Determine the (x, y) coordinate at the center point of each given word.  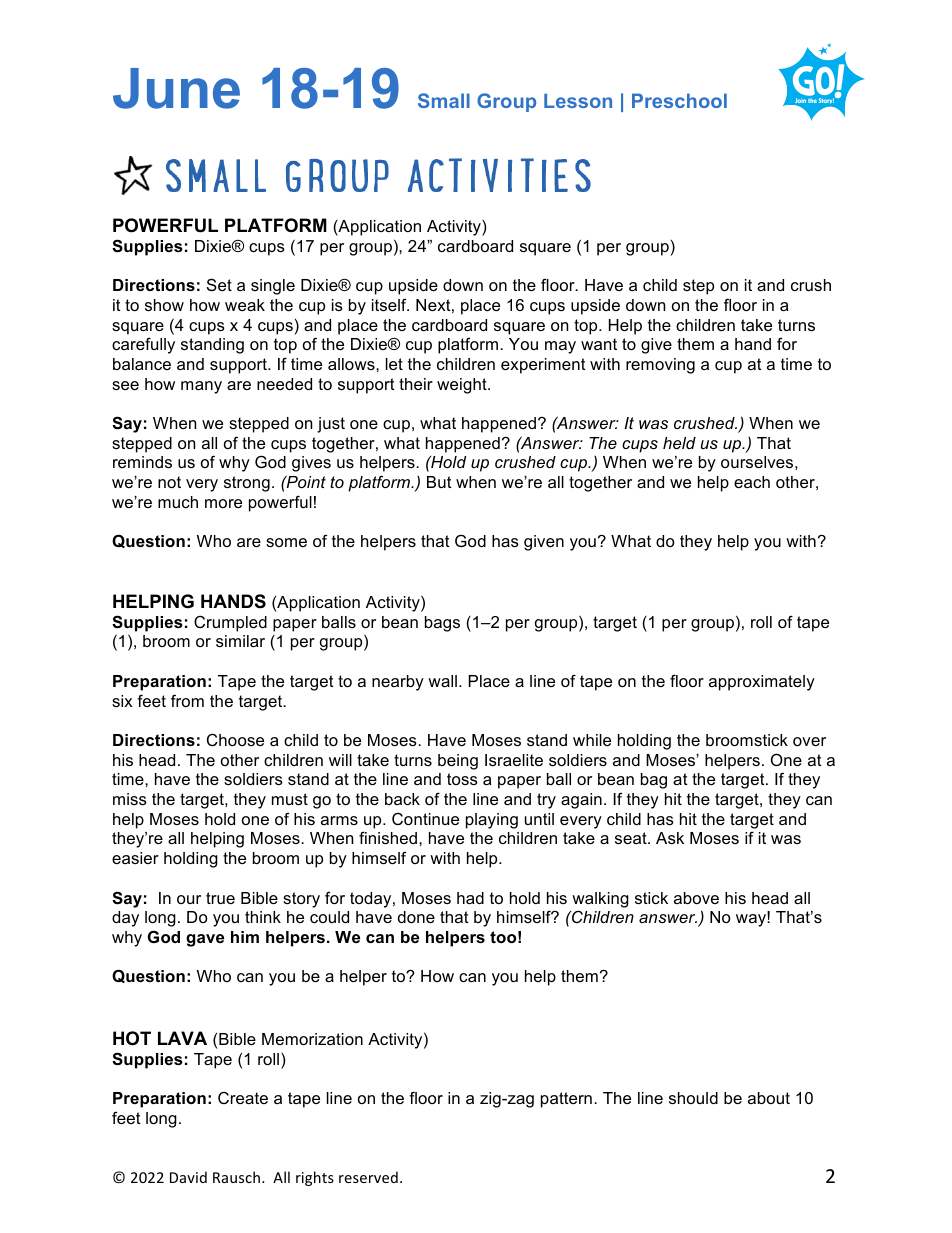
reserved (368, 1177)
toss (462, 779)
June (176, 88)
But (439, 482)
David (188, 1177)
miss (130, 799)
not (169, 482)
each (752, 482)
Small (444, 100)
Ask (670, 838)
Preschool (679, 100)
